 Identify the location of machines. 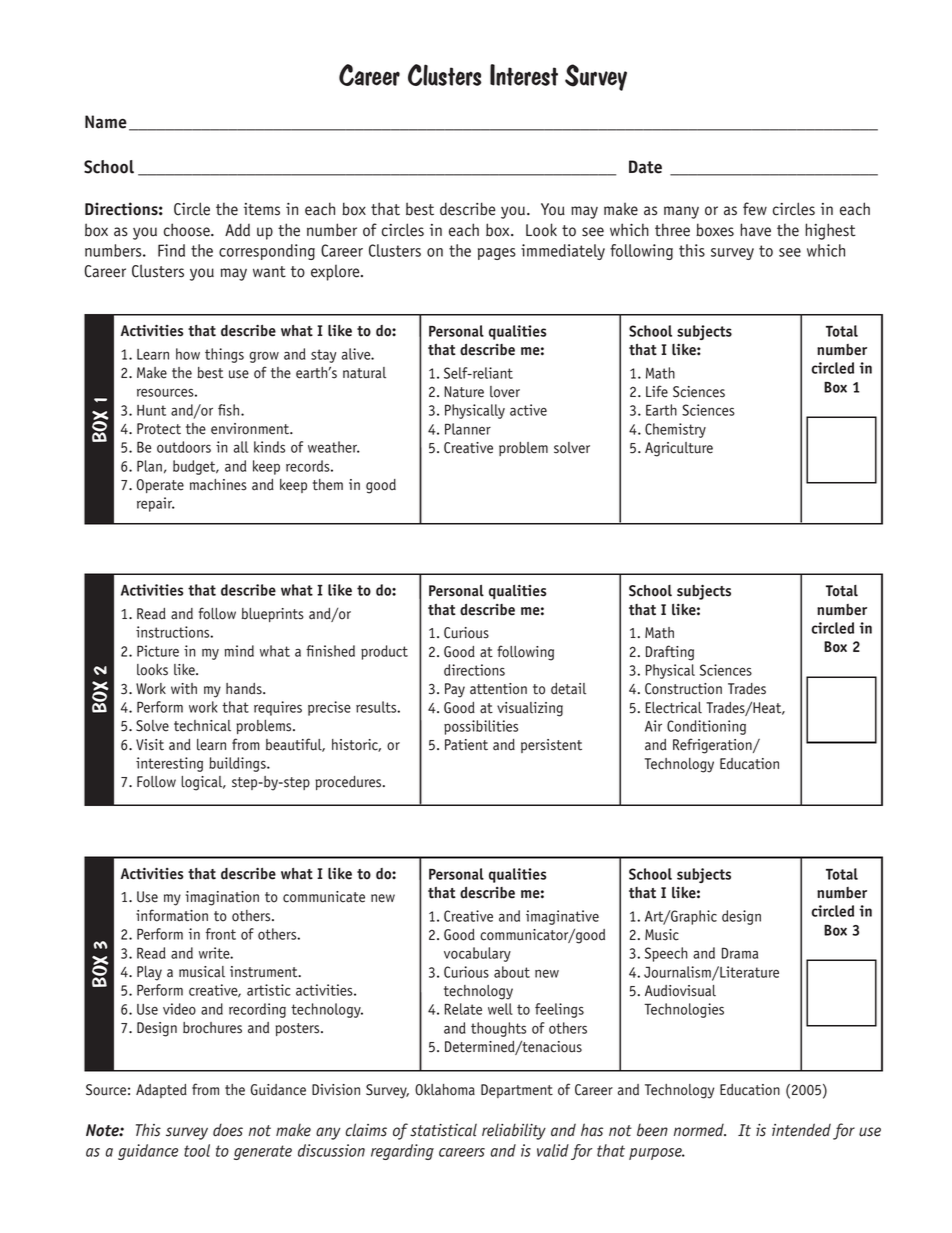
(218, 485).
